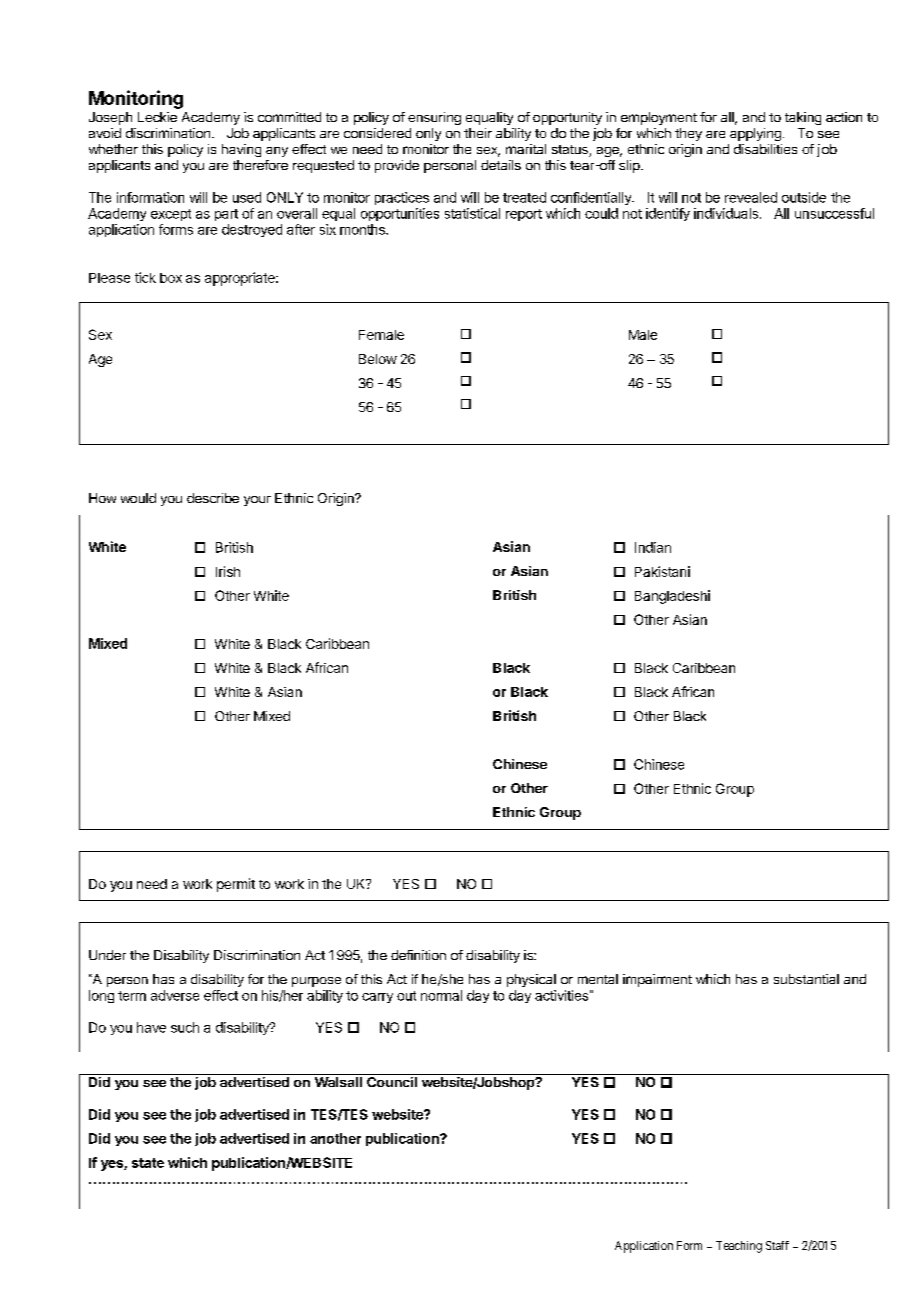  Describe the element at coordinates (765, 149) in the image. I see `disabilities` at that location.
